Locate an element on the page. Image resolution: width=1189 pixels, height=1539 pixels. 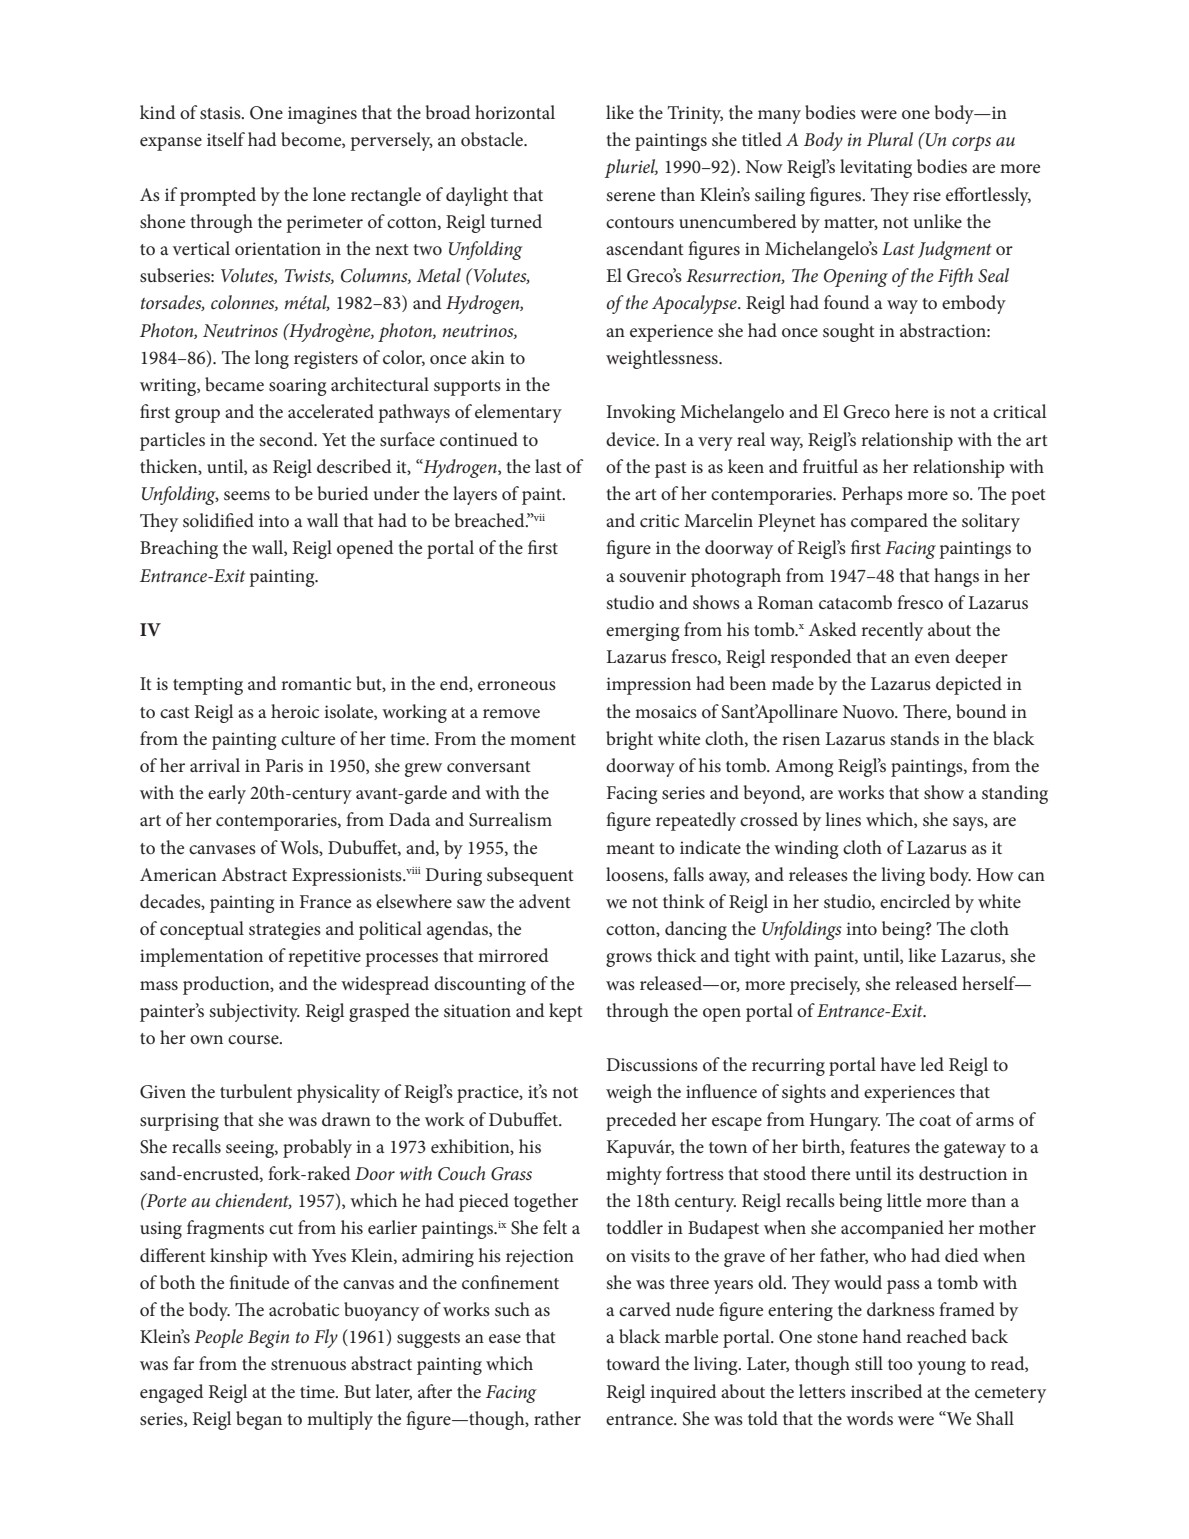
second is located at coordinates (287, 439).
